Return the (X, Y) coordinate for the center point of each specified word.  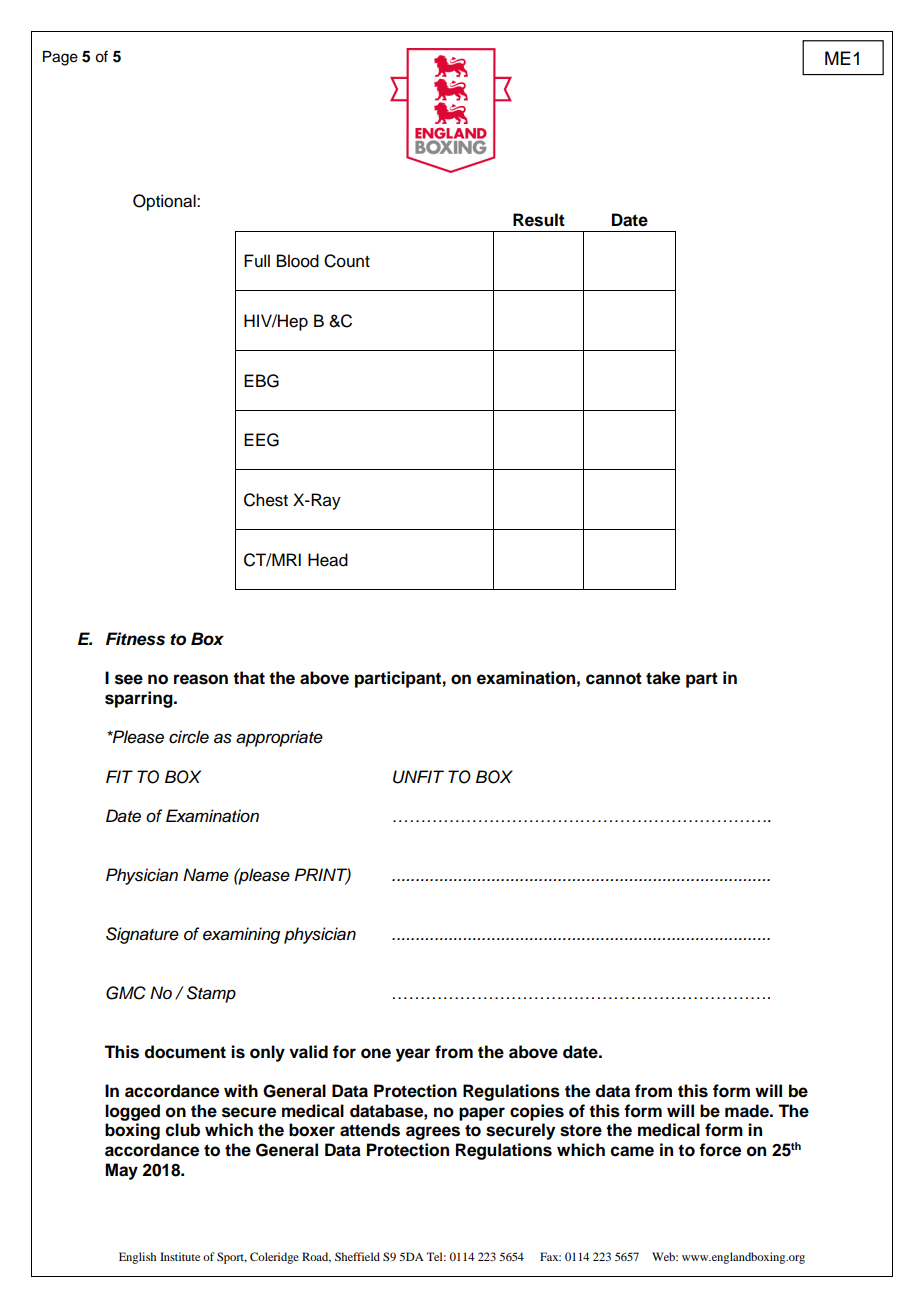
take (663, 678)
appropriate (279, 738)
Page (60, 58)
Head (328, 560)
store (581, 1130)
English (137, 1258)
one (376, 1053)
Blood (298, 261)
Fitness (135, 639)
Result (539, 220)
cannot (614, 678)
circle (189, 737)
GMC (126, 993)
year (413, 1055)
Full (257, 261)
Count (347, 261)
